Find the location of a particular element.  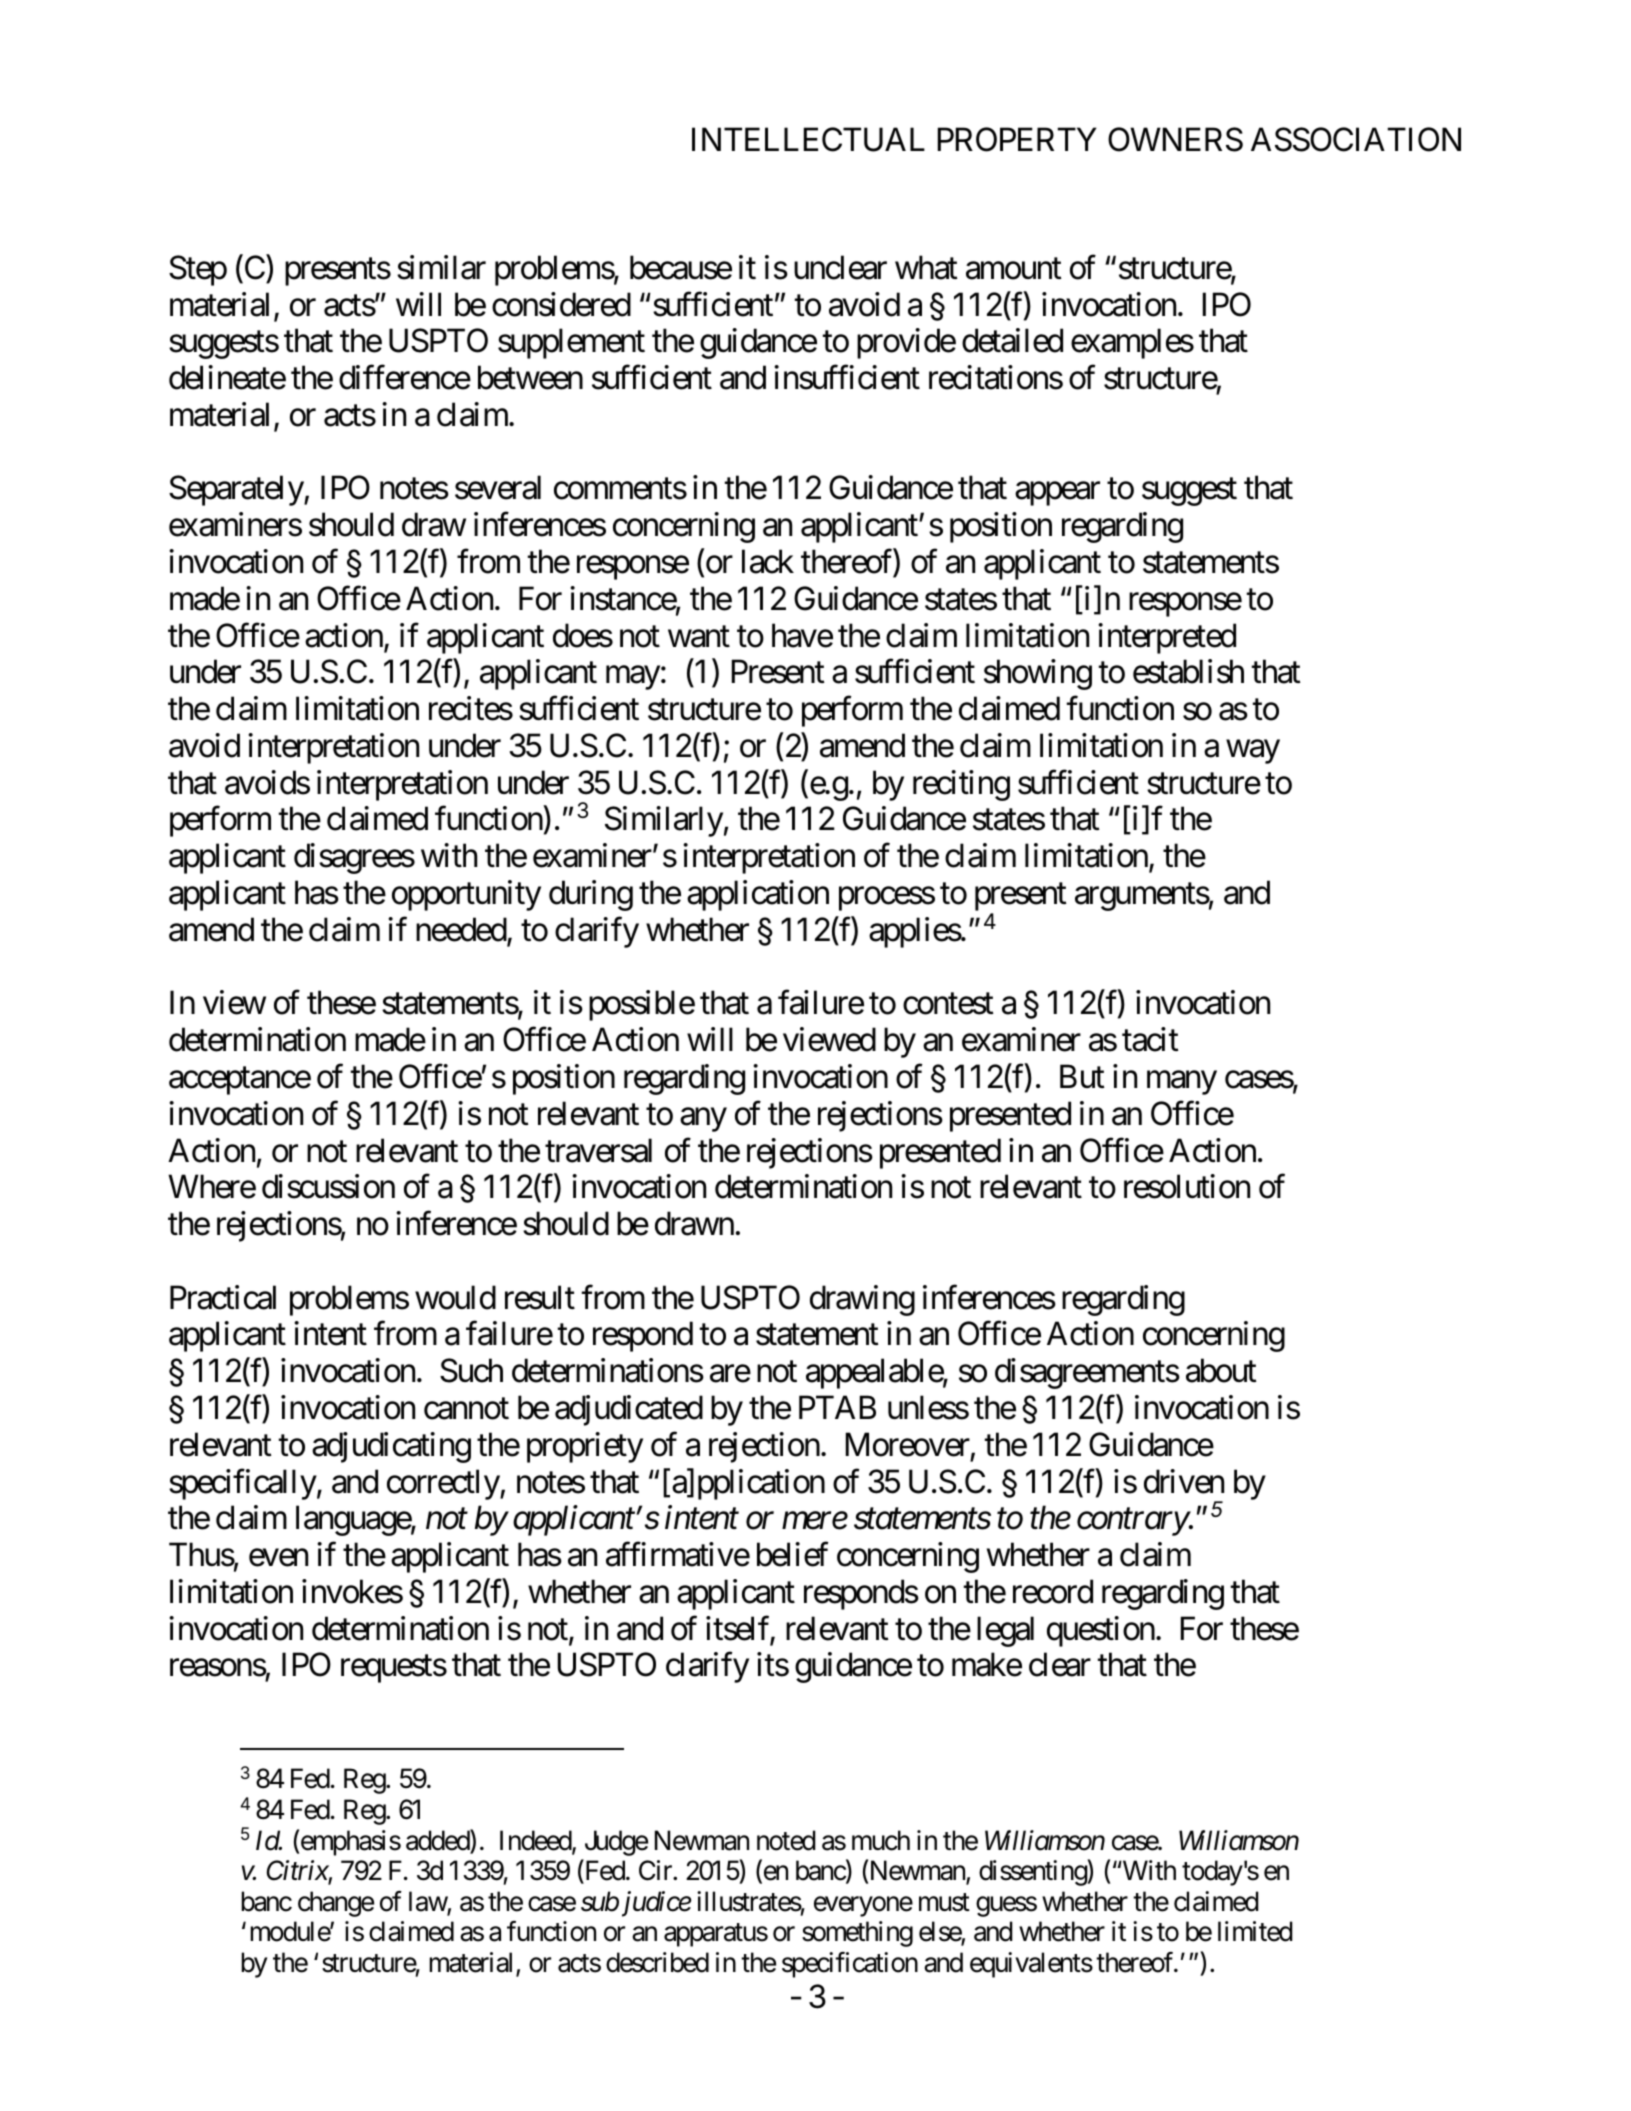

way is located at coordinates (1253, 752).
